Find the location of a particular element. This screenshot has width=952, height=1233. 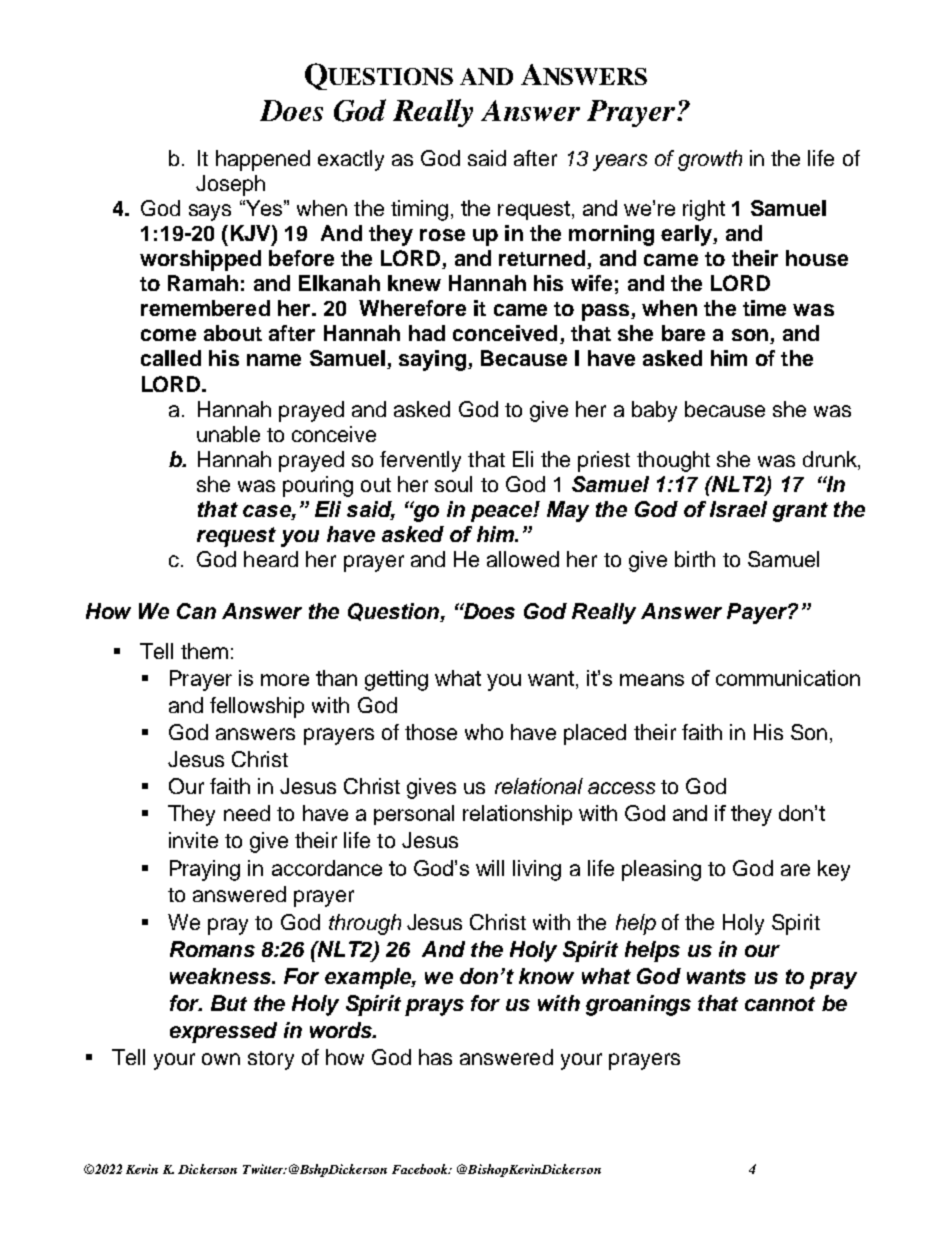

communication is located at coordinates (788, 678).
